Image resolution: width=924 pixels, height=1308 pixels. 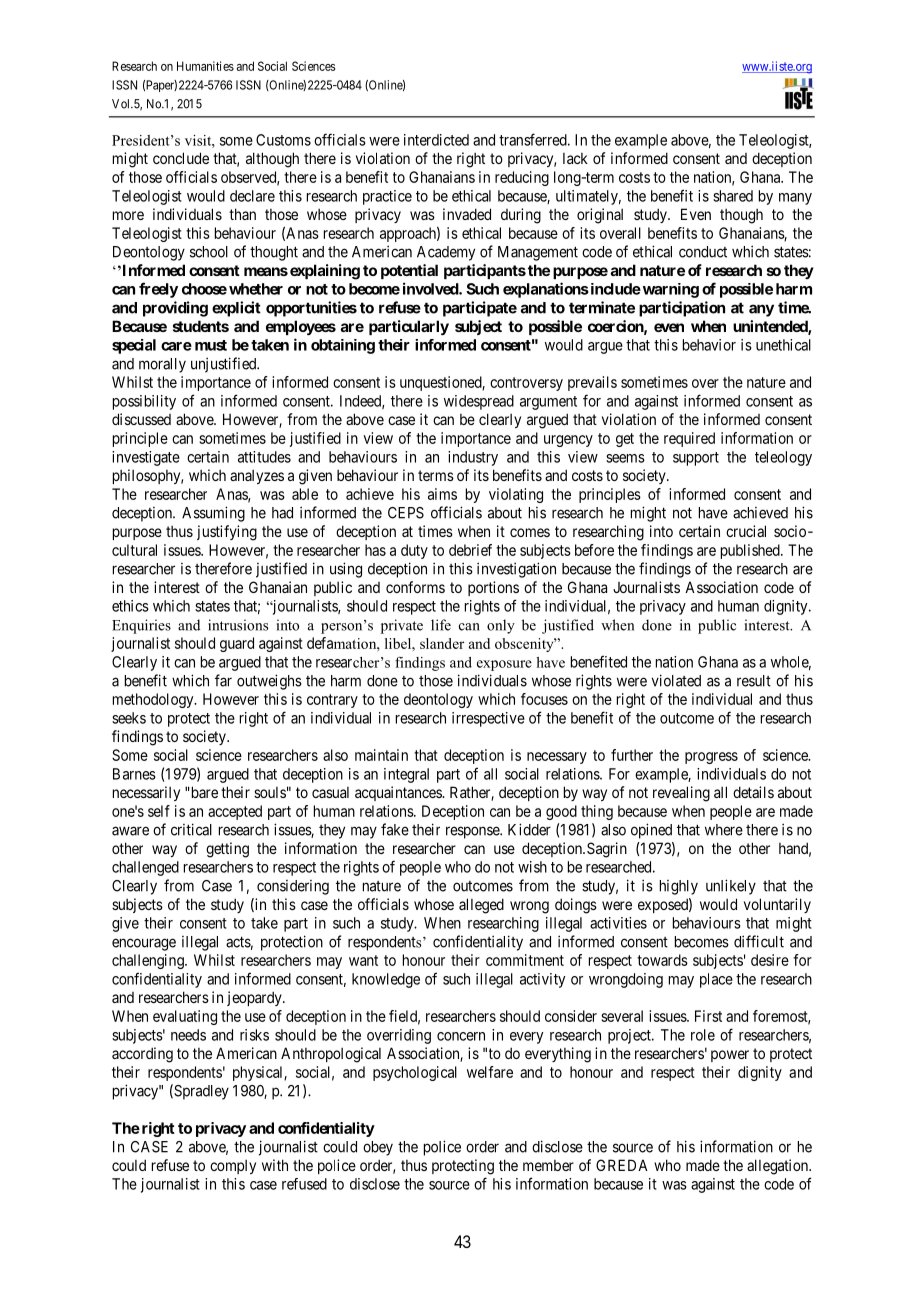 I want to click on comply, so click(x=233, y=1167).
